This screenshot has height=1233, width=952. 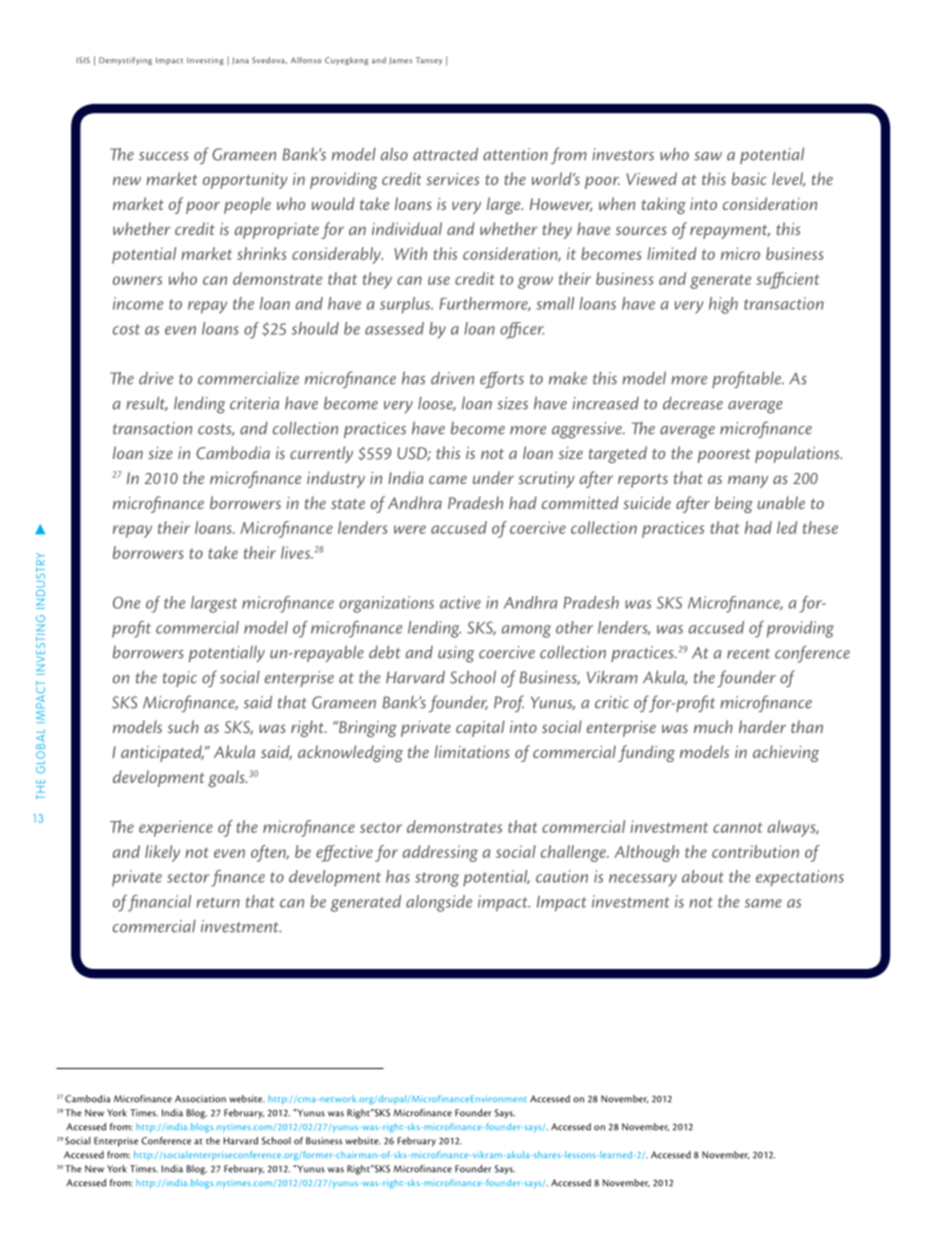 I want to click on recent, so click(x=748, y=653).
